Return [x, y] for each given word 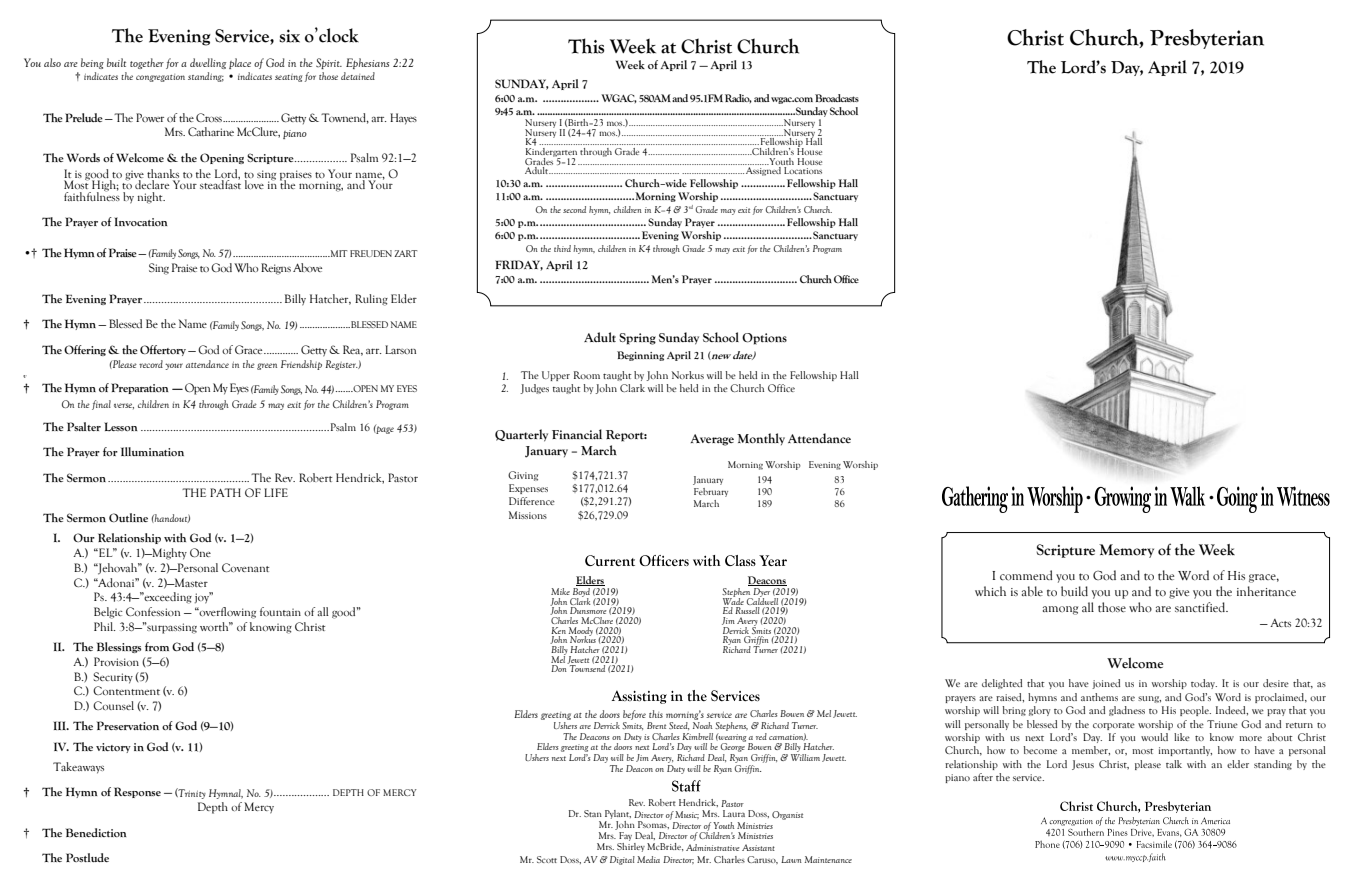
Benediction [96, 832]
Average [712, 440]
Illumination [152, 451]
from [157, 646]
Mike [560, 591]
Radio [738, 98]
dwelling [208, 63]
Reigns [276, 269]
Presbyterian [1207, 39]
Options [764, 339]
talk [1174, 764]
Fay [625, 836]
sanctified [1201, 607]
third [562, 248]
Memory [1126, 551]
